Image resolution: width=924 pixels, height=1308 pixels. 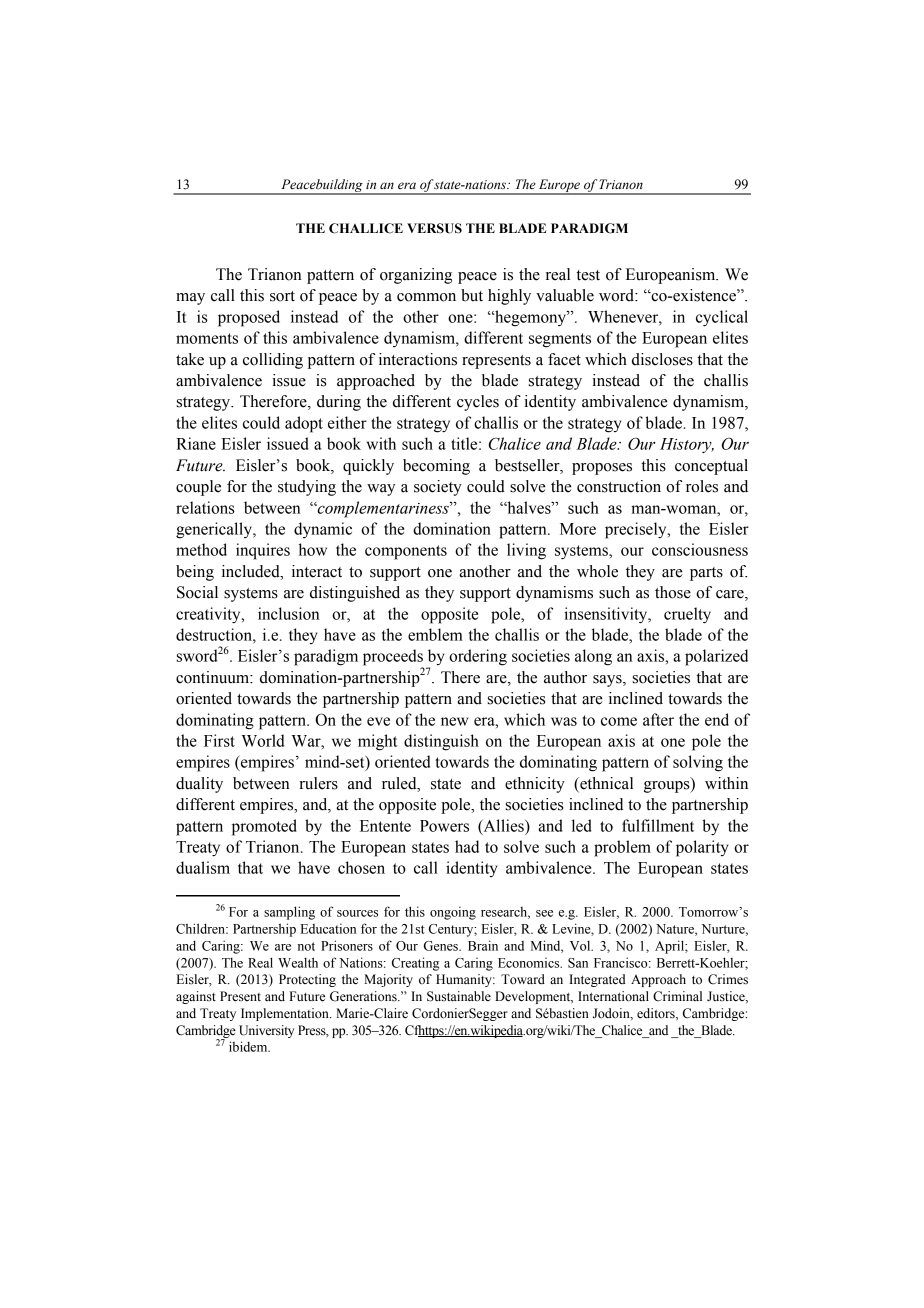 I want to click on society, so click(x=438, y=488).
